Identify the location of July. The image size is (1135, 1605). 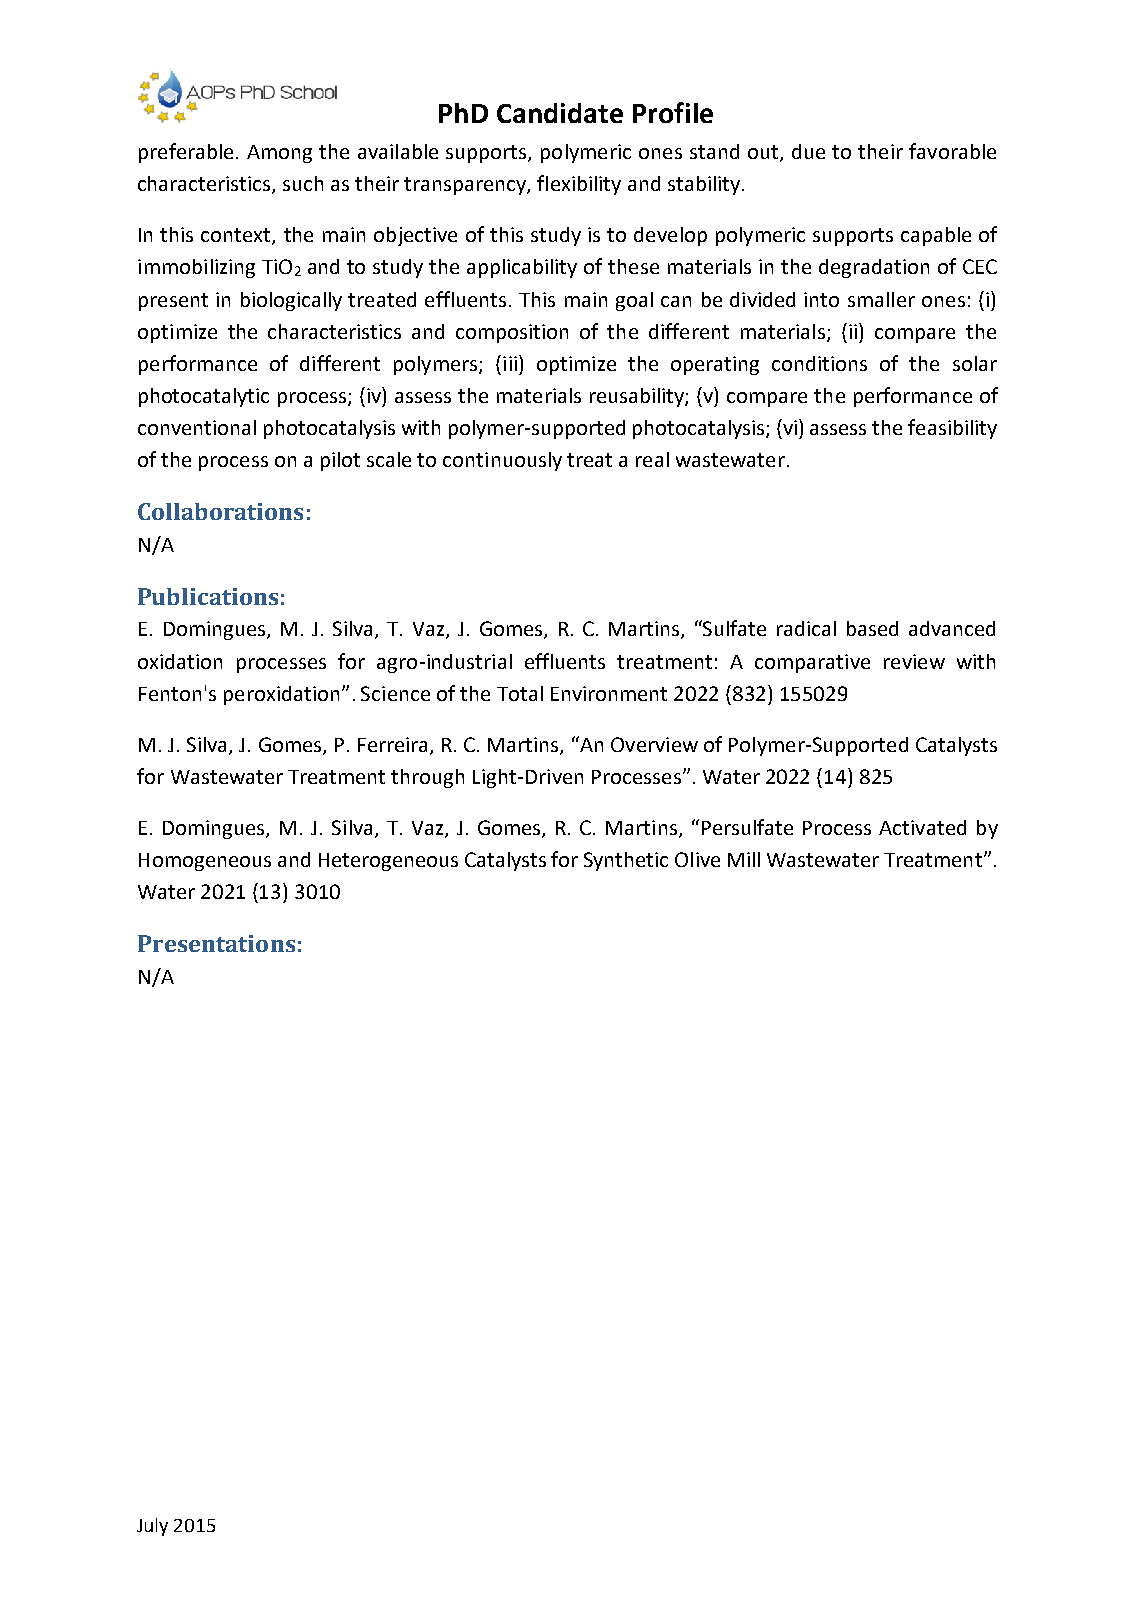
(152, 1527).
